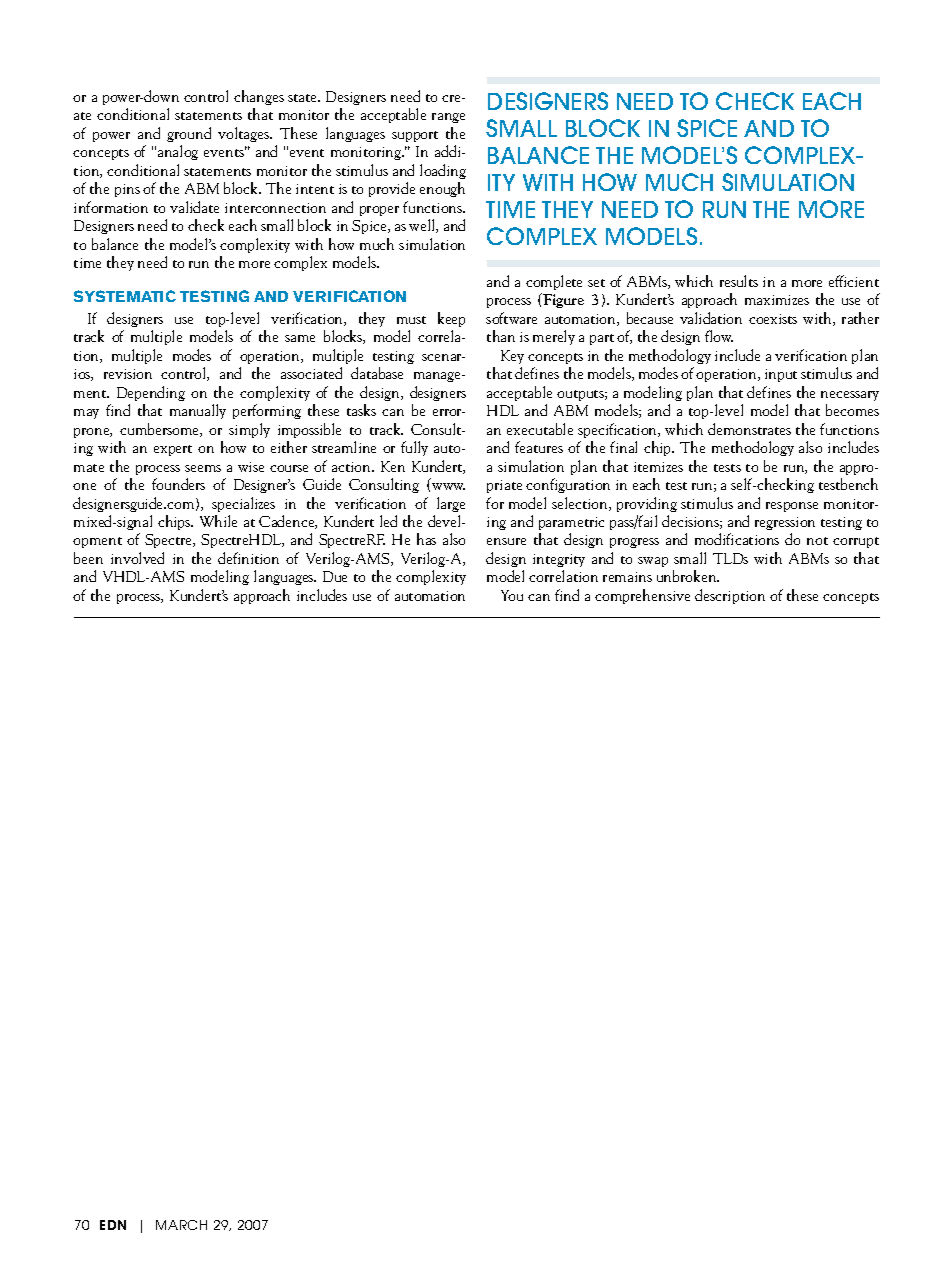 The width and height of the document is (952, 1270). What do you see at coordinates (137, 558) in the document?
I see `involved` at bounding box center [137, 558].
